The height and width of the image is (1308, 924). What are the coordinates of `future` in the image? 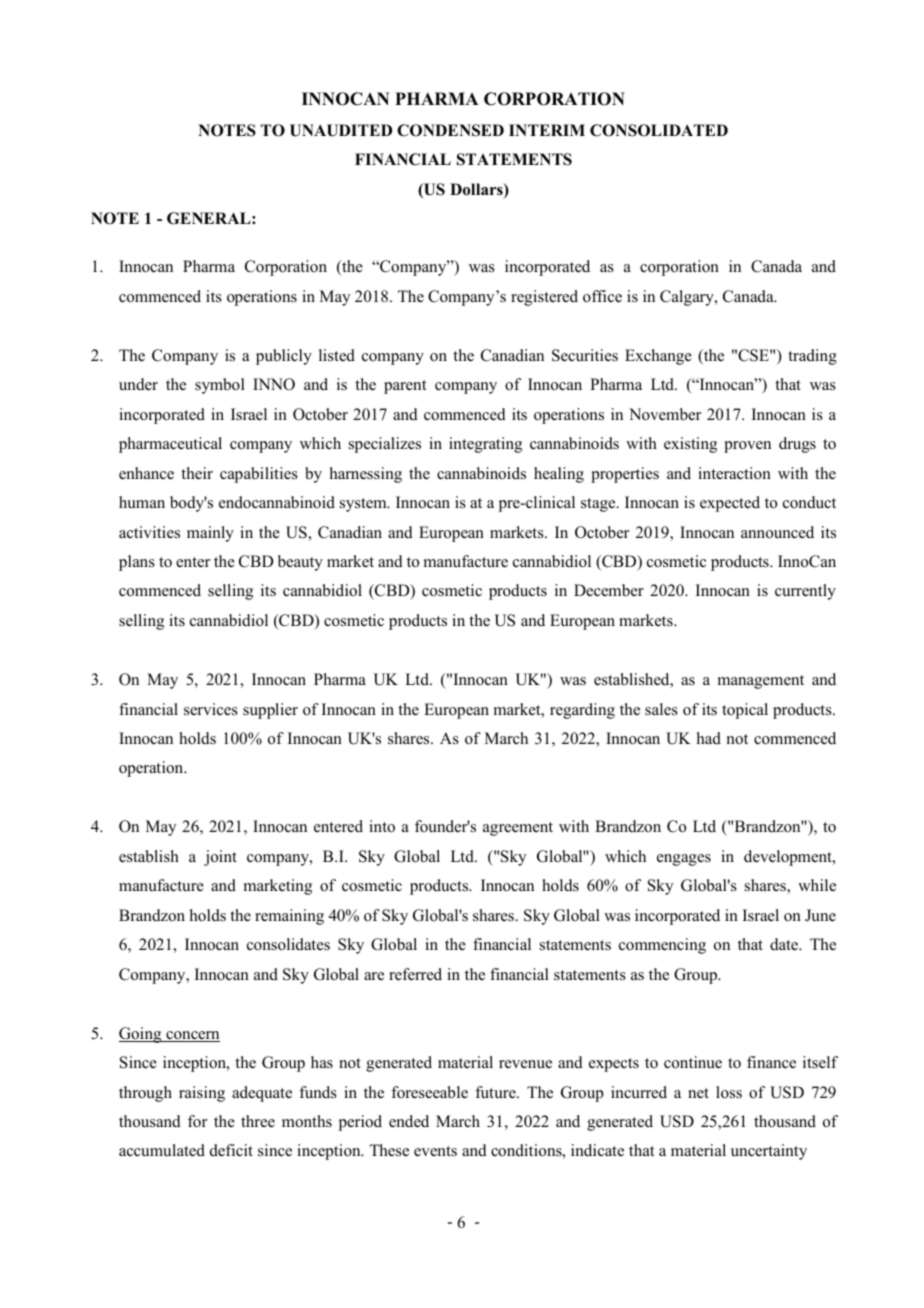 It's located at (496, 1092).
